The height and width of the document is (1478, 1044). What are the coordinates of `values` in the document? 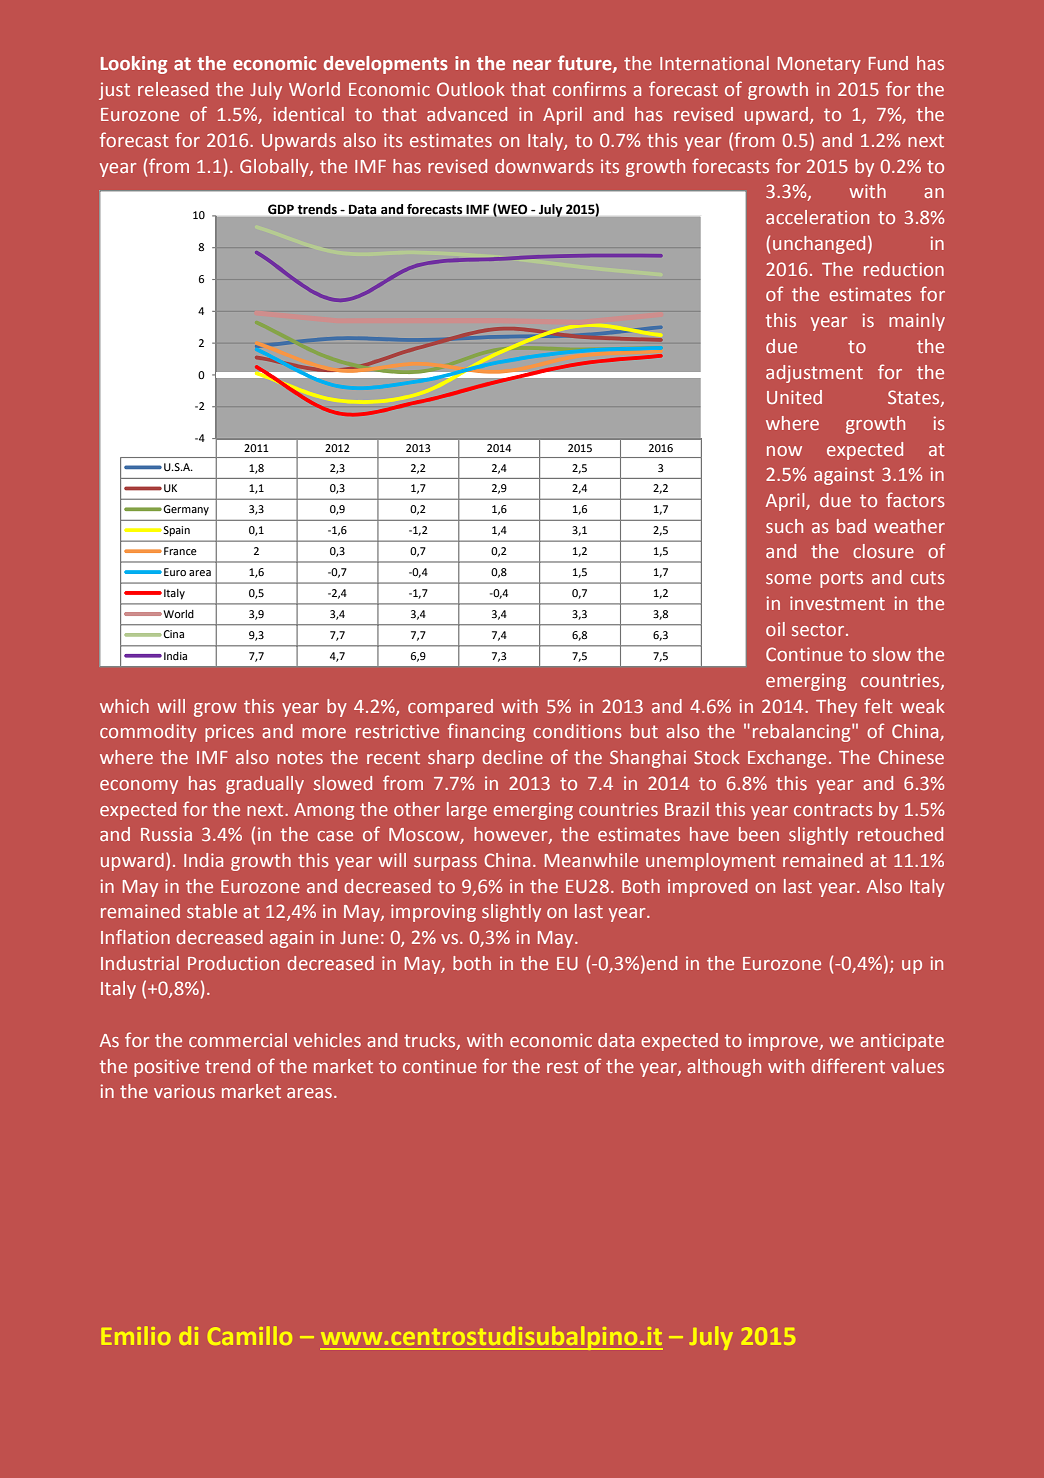 It's located at (917, 1066).
